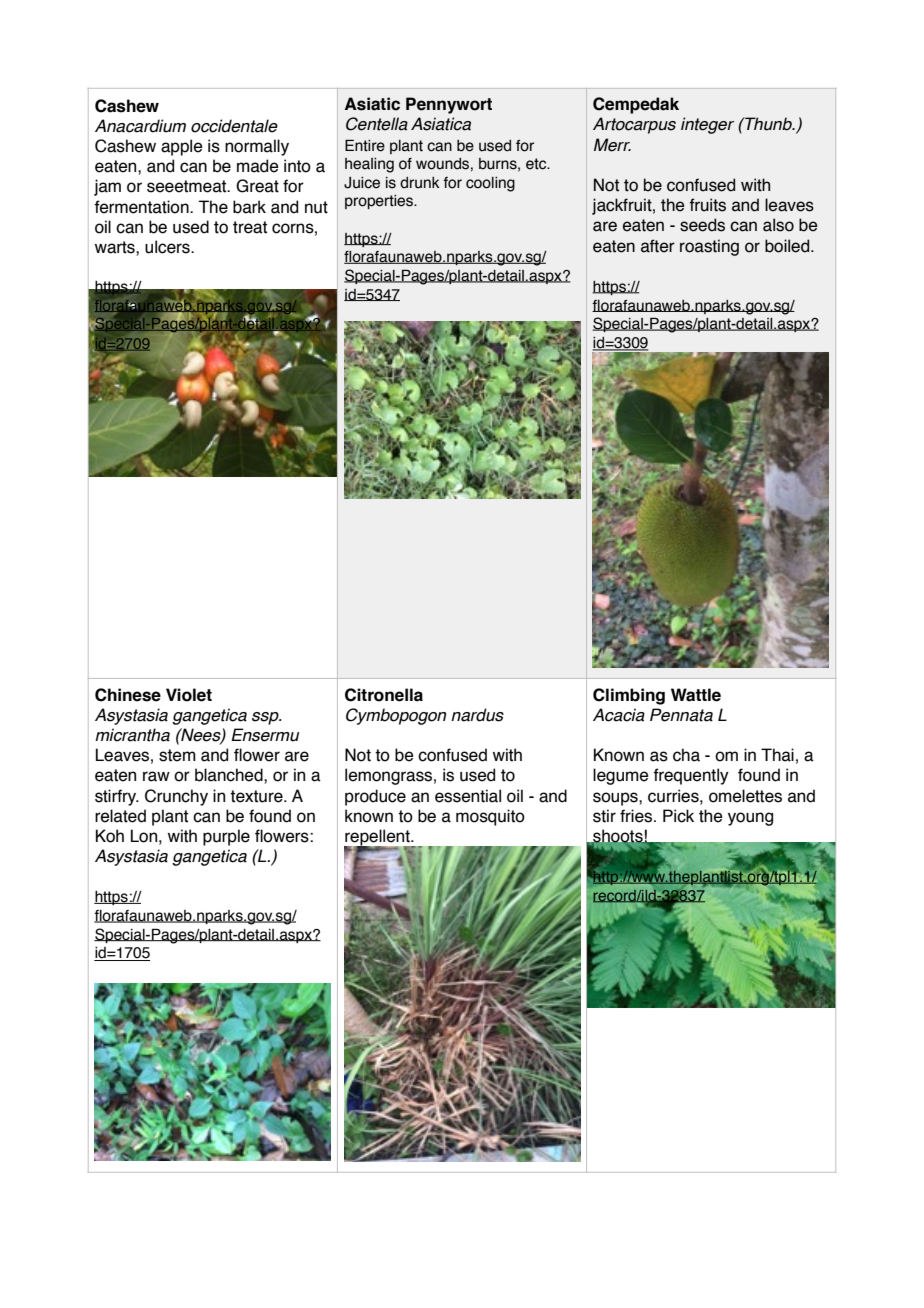 This document has width=924, height=1308. What do you see at coordinates (681, 715) in the document?
I see `Pennata` at bounding box center [681, 715].
